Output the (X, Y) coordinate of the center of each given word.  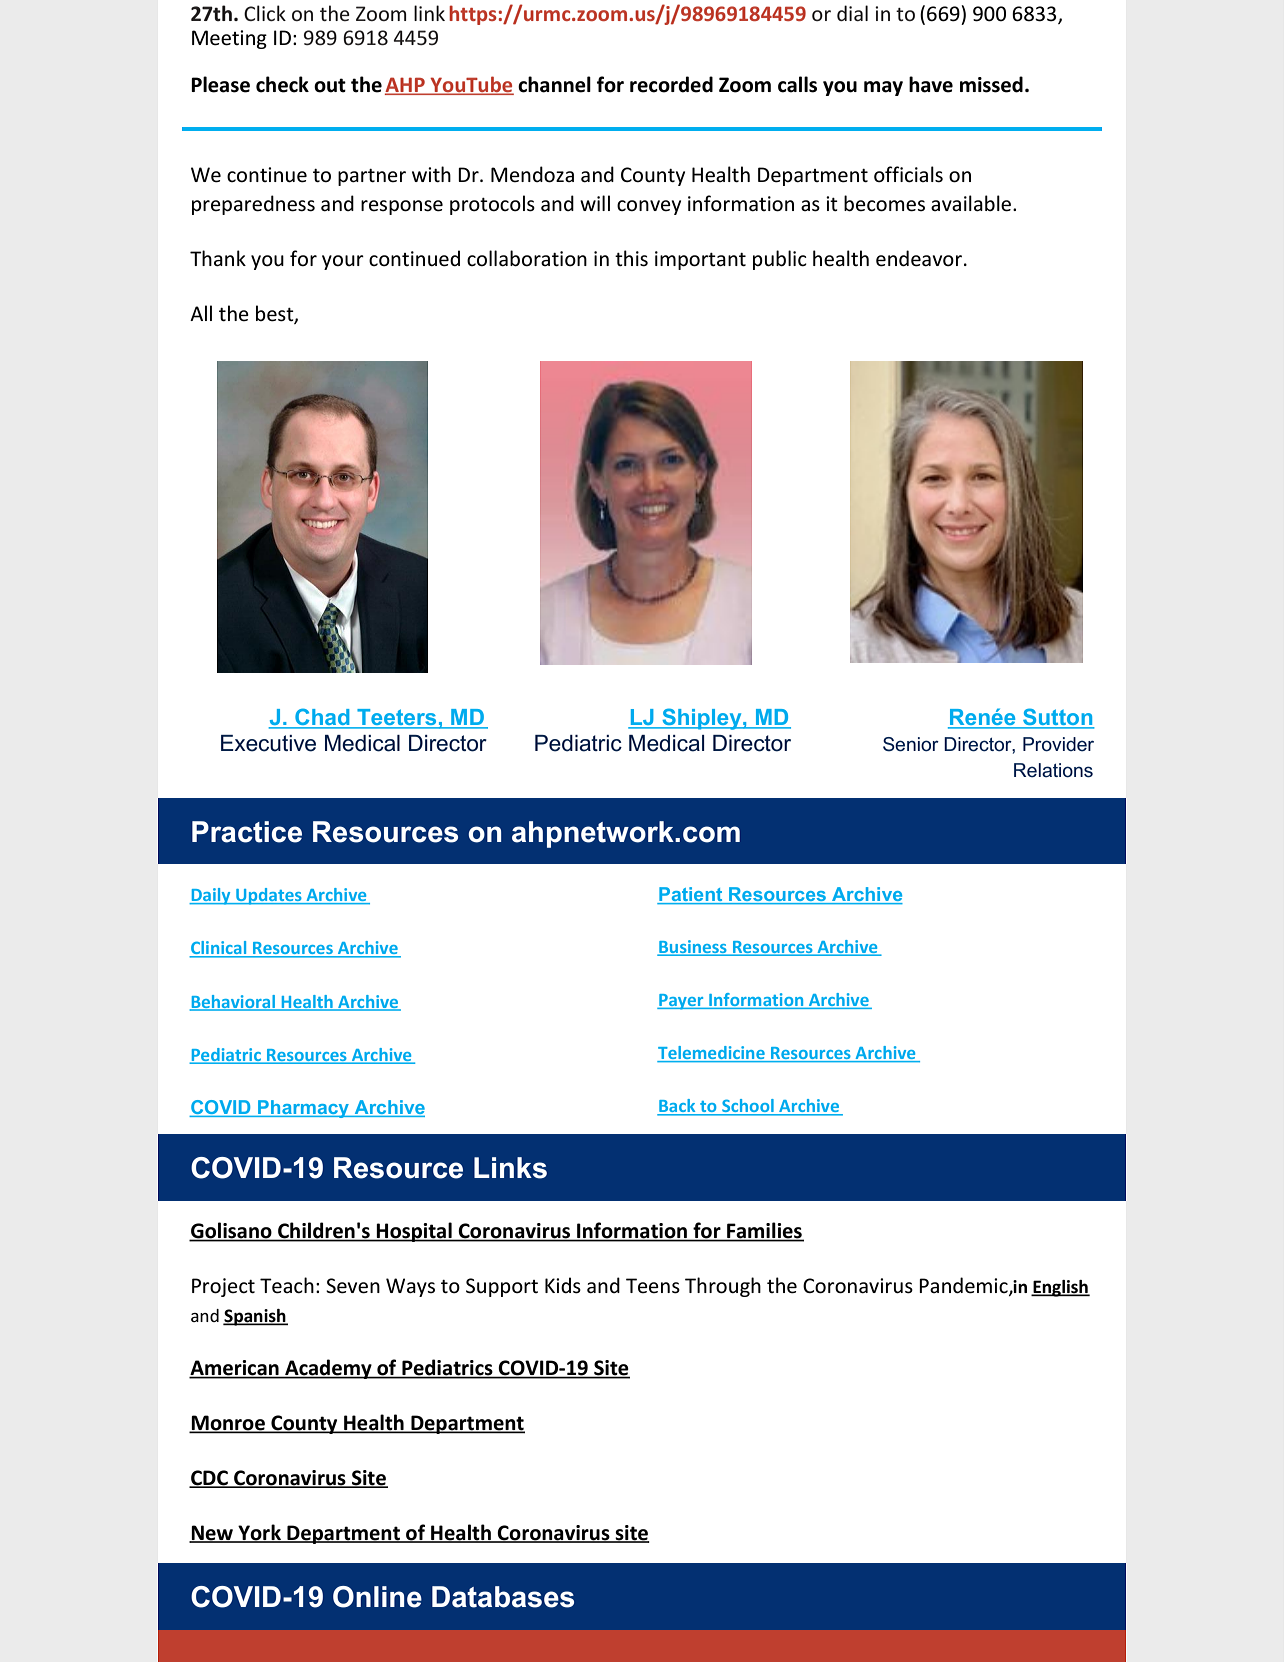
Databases (503, 1597)
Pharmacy (304, 1109)
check (282, 84)
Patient (691, 895)
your (343, 262)
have (931, 84)
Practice (247, 832)
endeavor (920, 258)
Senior (911, 744)
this (631, 258)
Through (723, 1287)
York (259, 1533)
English (1060, 1288)
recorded (671, 84)
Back (677, 1107)
